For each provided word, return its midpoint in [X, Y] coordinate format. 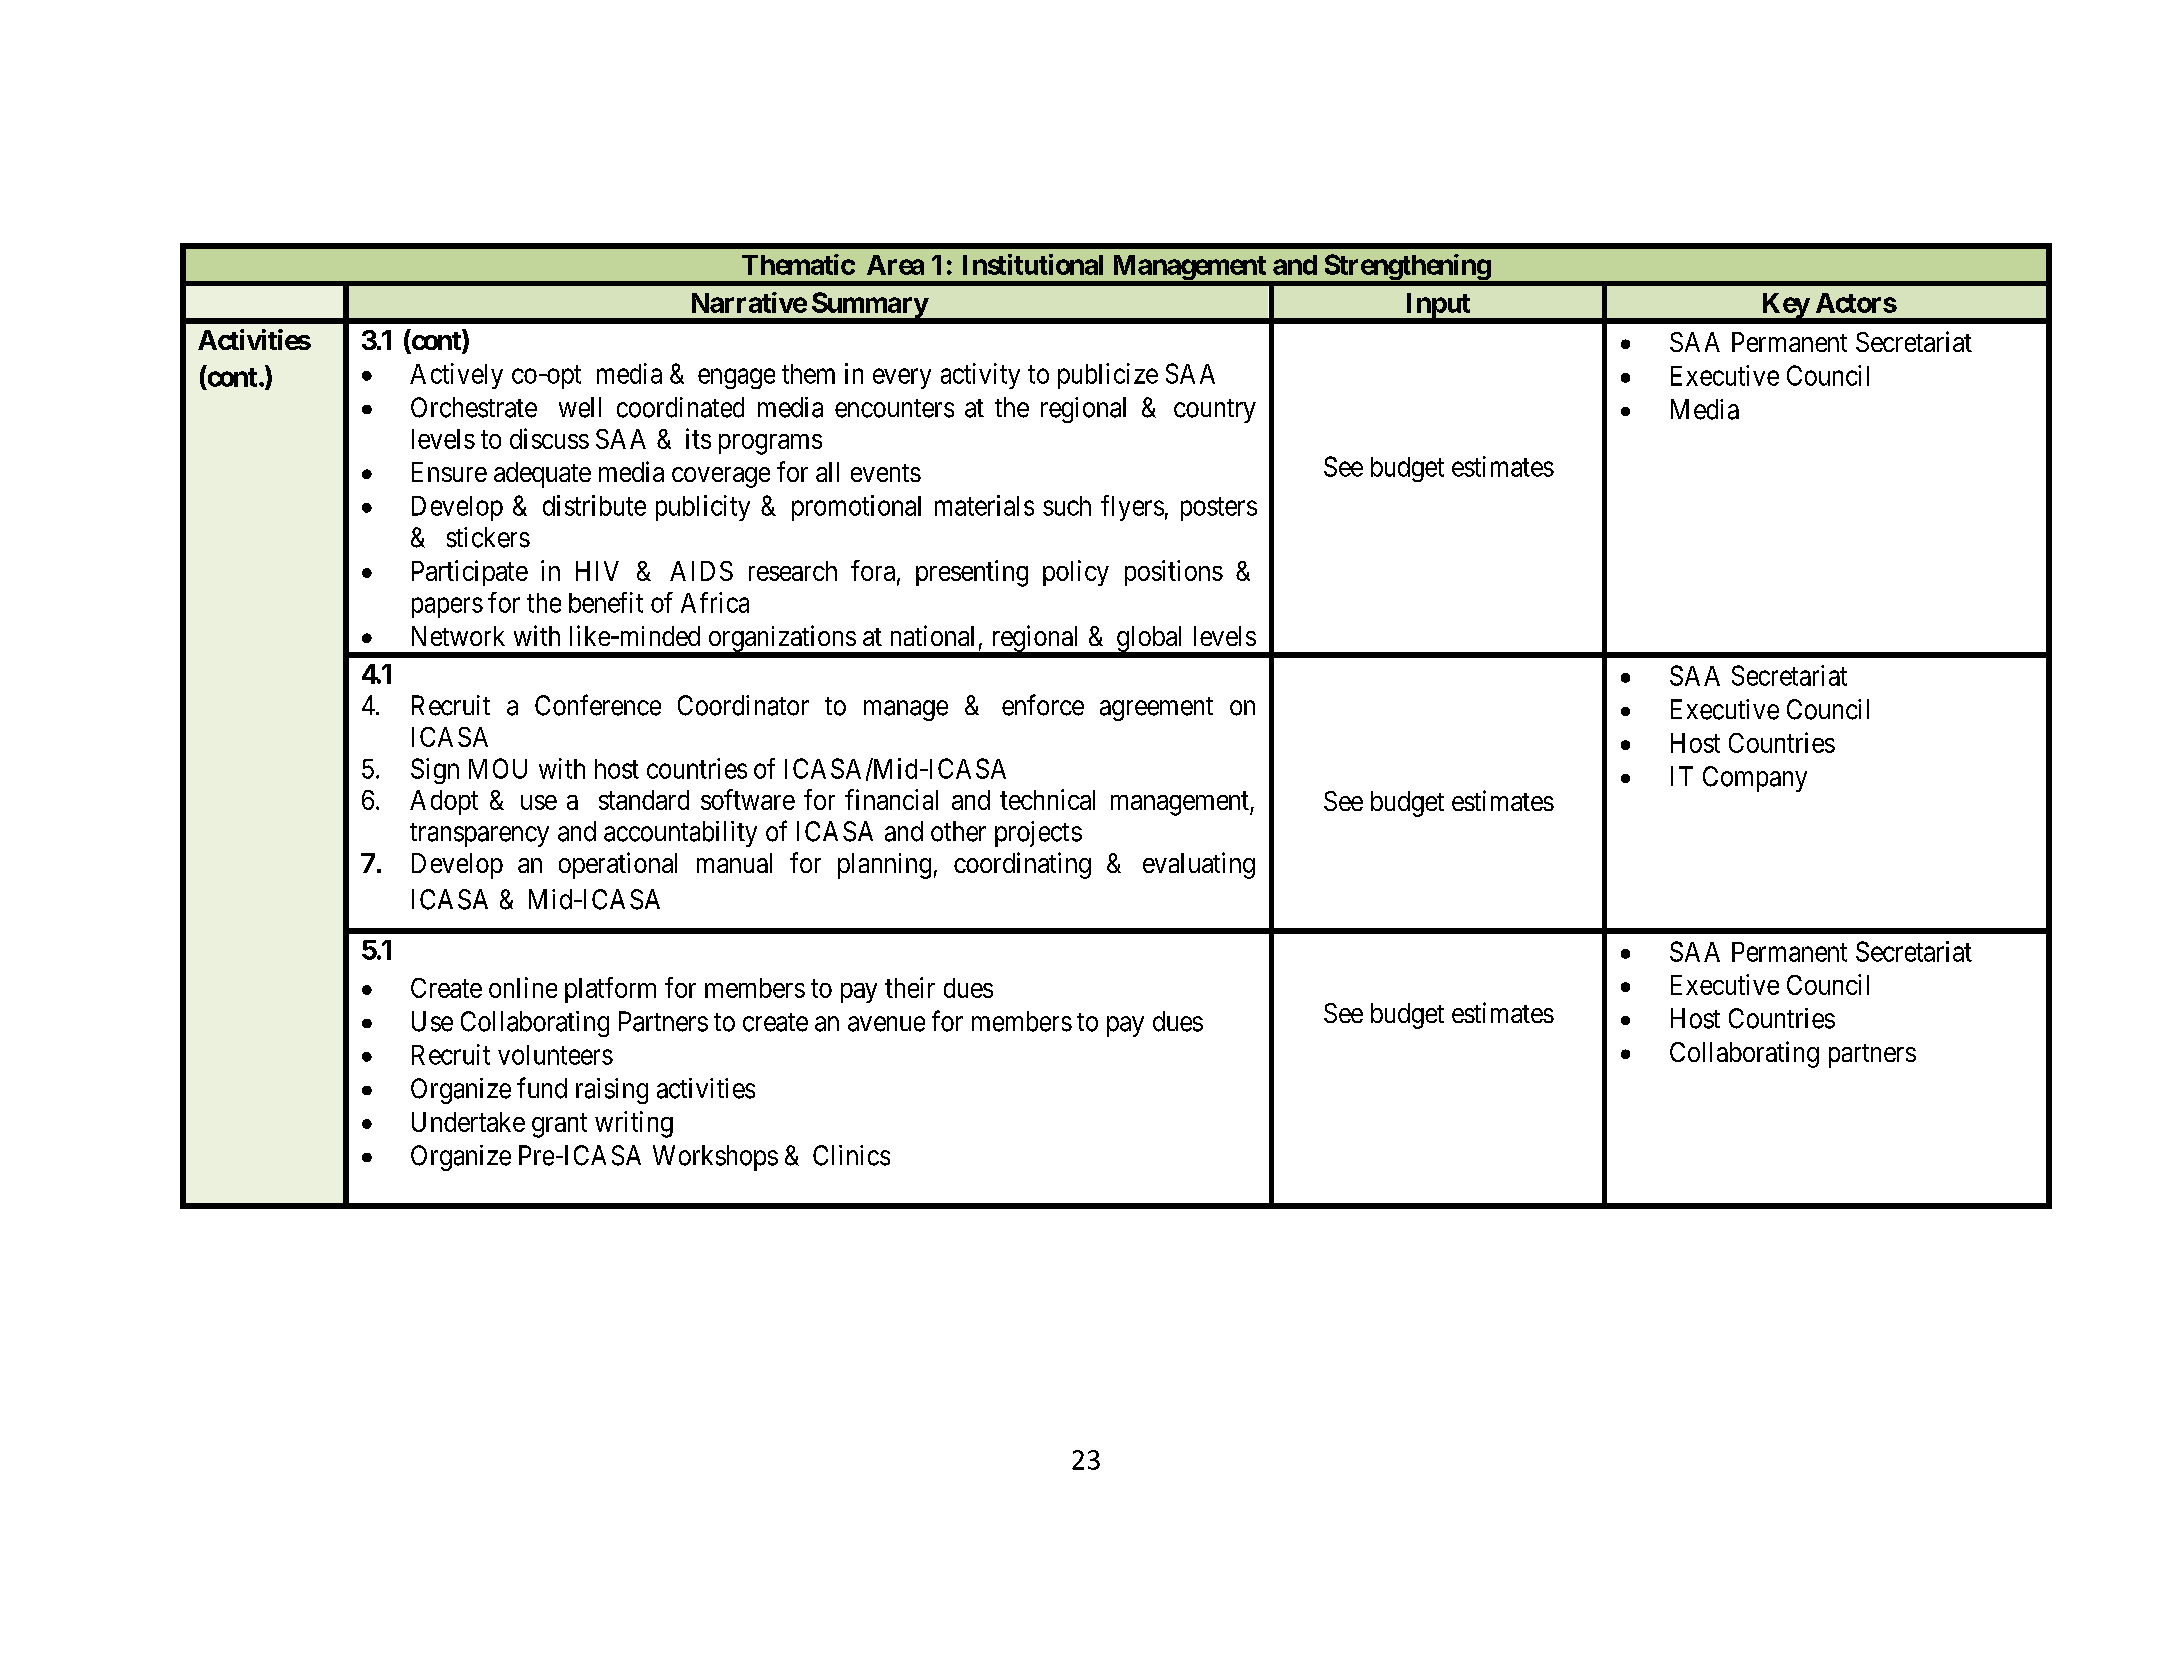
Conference [598, 705]
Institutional [1033, 264]
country [1215, 411]
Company [1755, 779]
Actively [456, 376]
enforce [1043, 705]
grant [559, 1125]
